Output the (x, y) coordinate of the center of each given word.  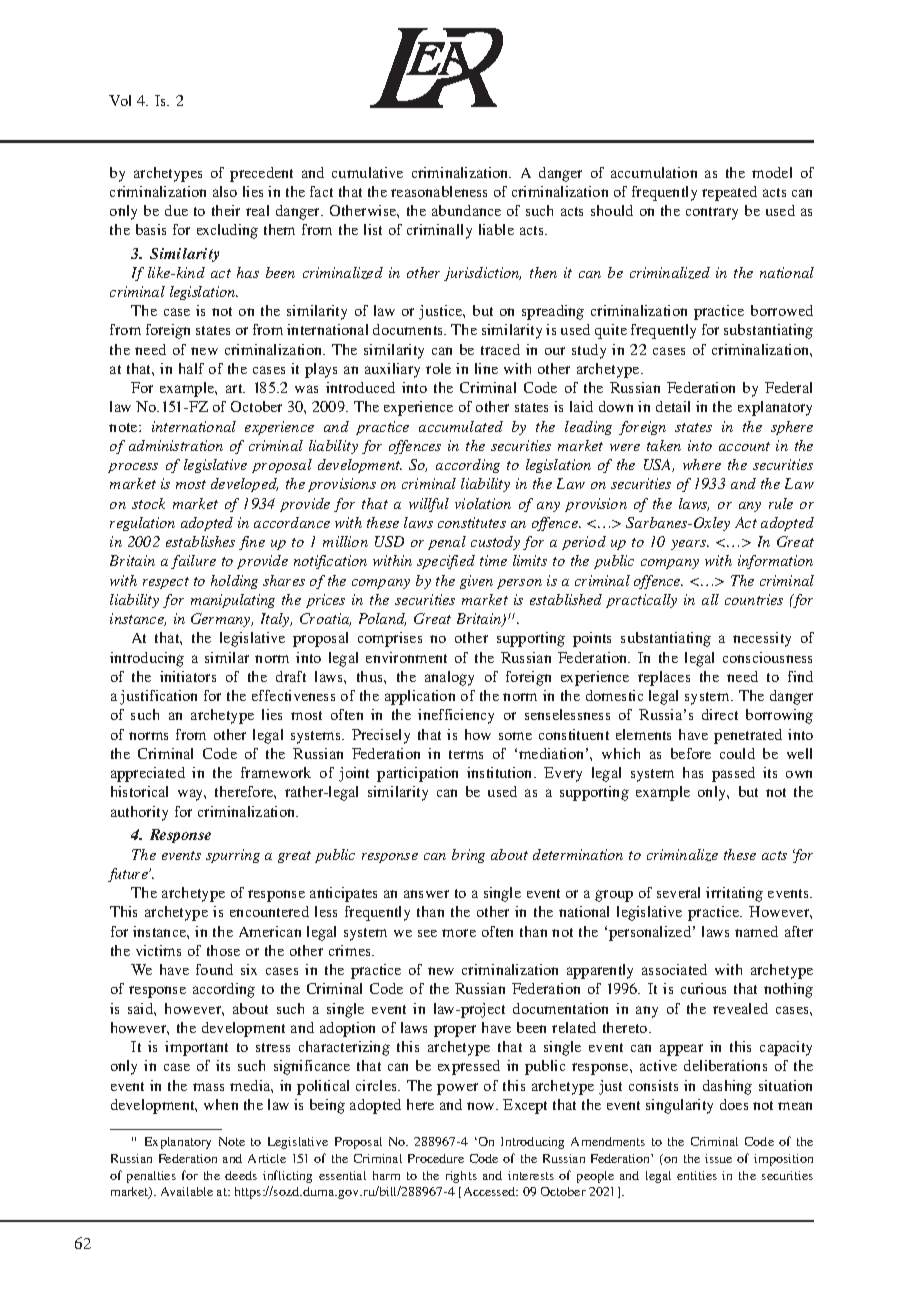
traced (500, 349)
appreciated (148, 774)
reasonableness (439, 191)
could (737, 753)
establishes (200, 541)
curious (703, 988)
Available (187, 1191)
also (225, 191)
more (459, 933)
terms (466, 754)
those (223, 950)
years (690, 545)
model (772, 172)
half (191, 368)
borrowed (782, 310)
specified (446, 562)
